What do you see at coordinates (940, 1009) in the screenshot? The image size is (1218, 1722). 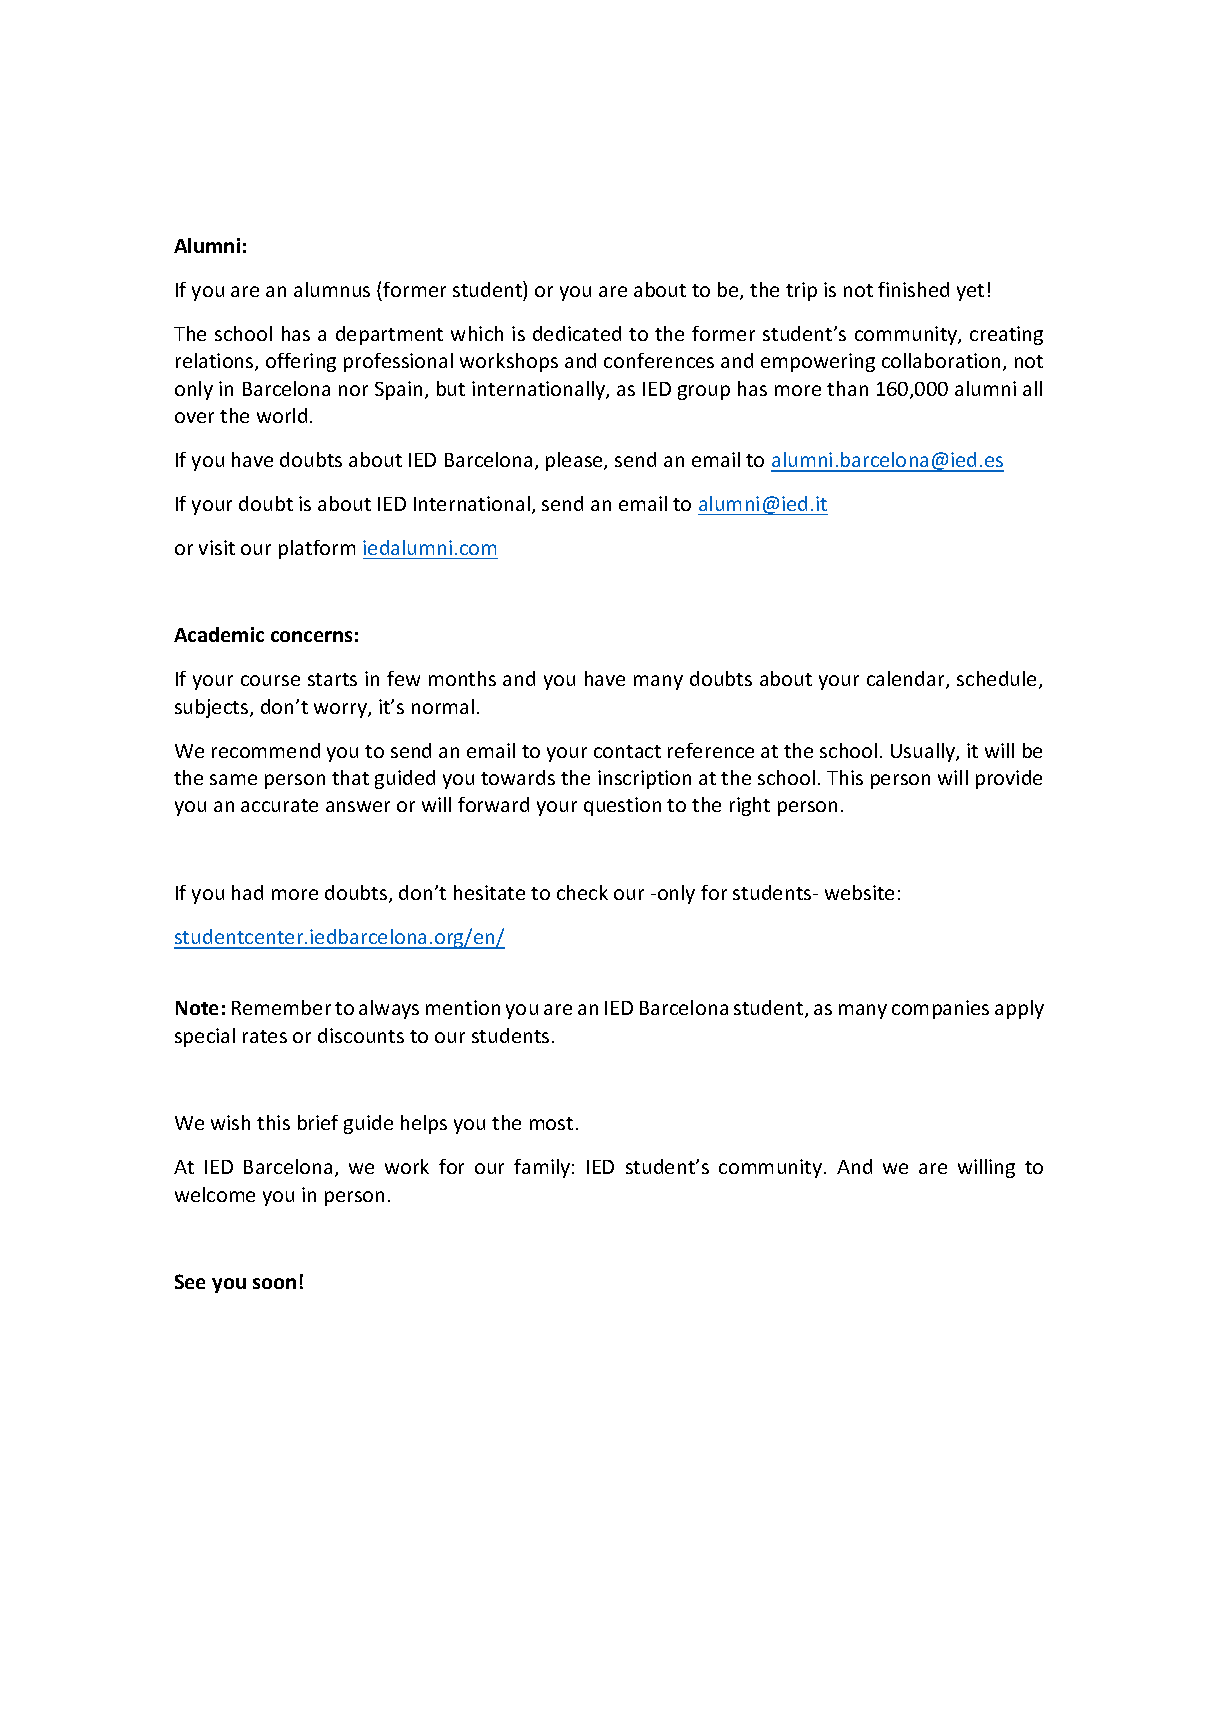 I see `companies` at bounding box center [940, 1009].
